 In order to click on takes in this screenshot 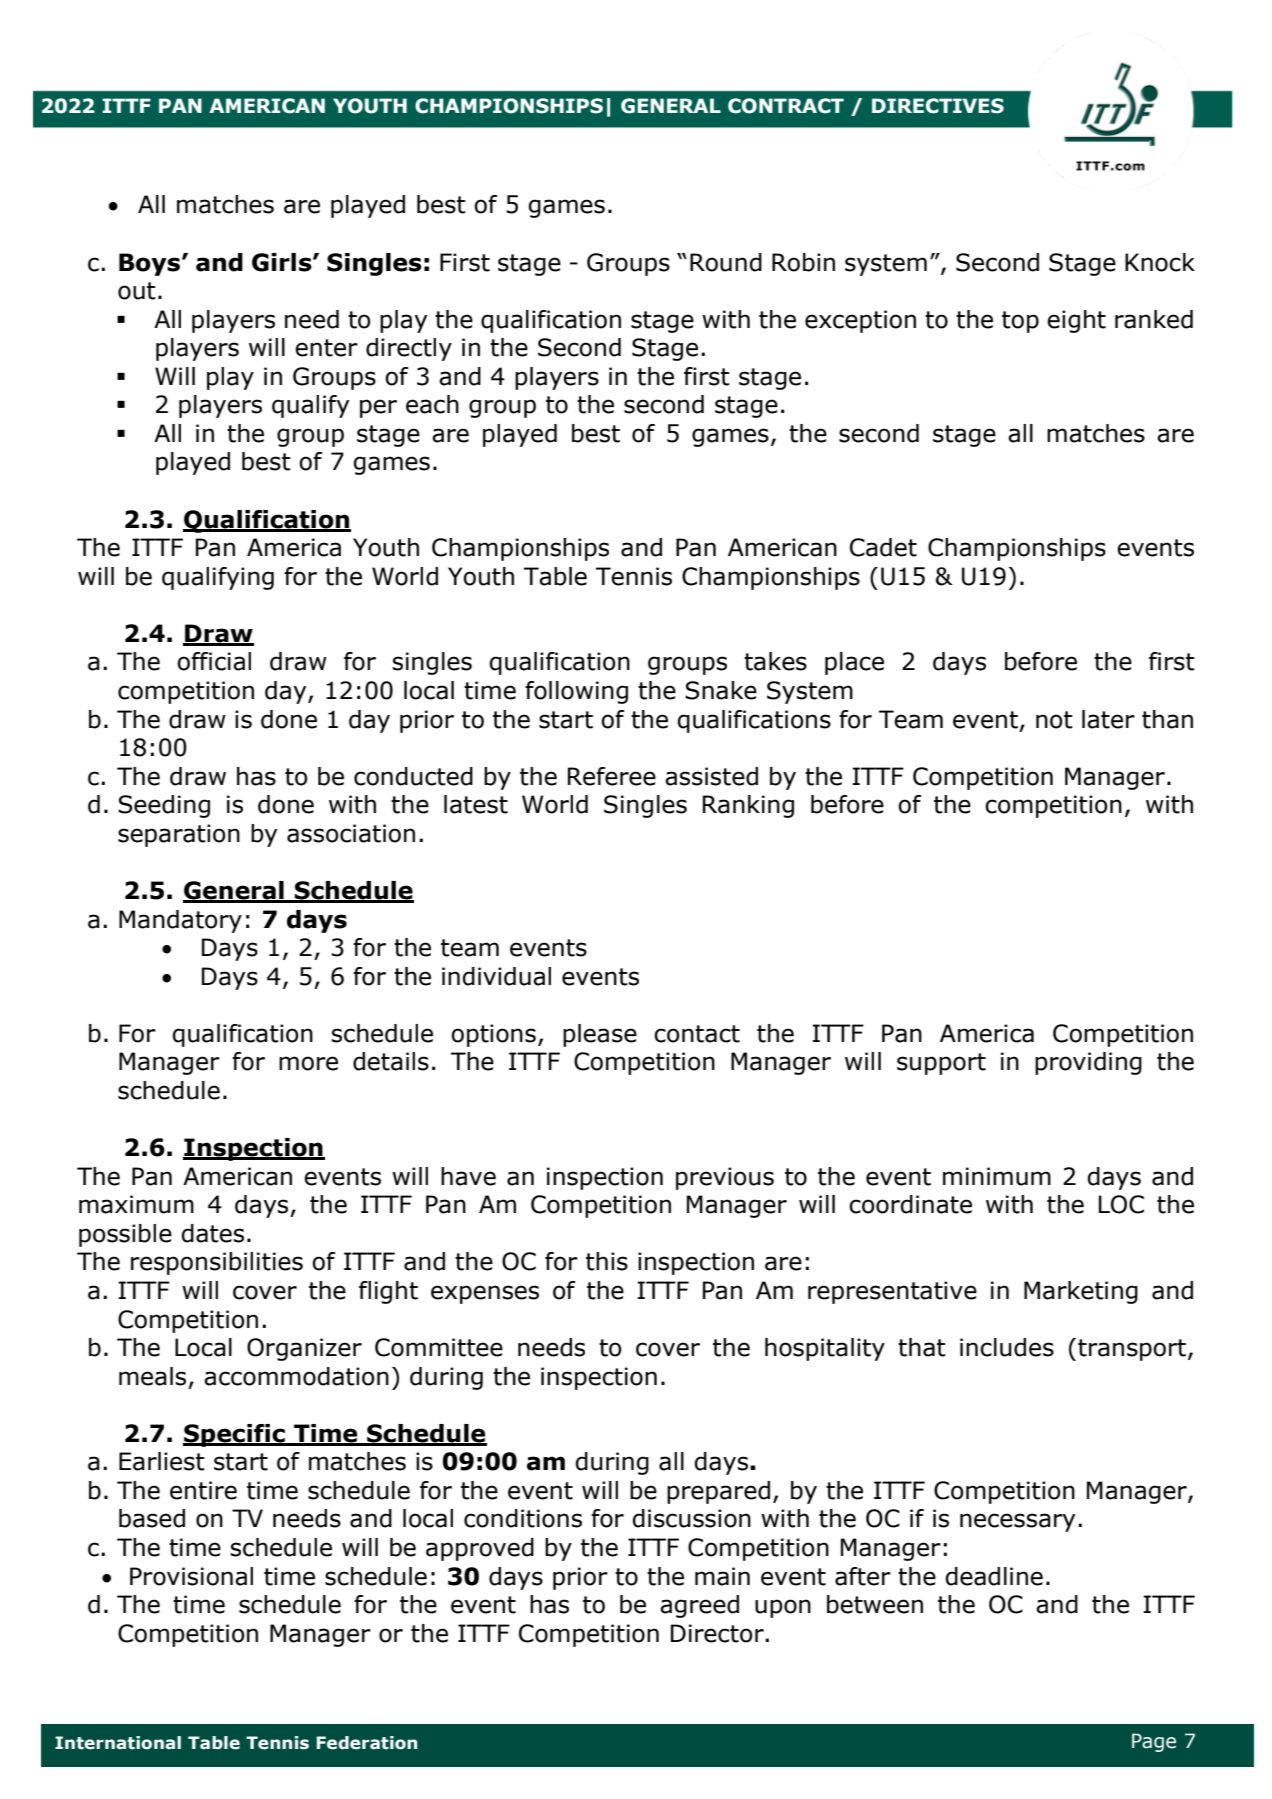, I will do `click(775, 661)`.
